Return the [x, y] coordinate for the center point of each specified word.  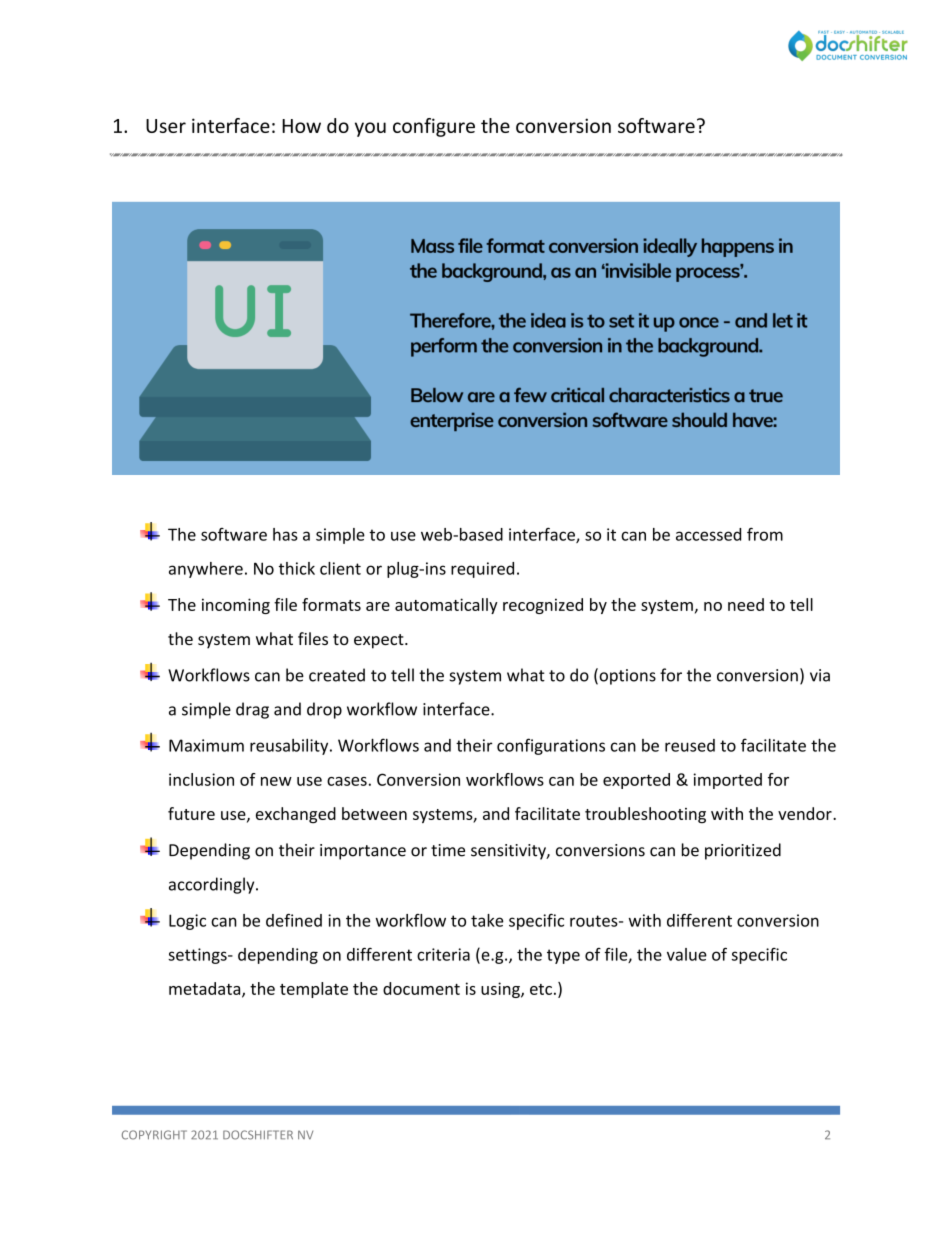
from [765, 534]
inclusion [201, 779]
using [501, 990]
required [482, 570]
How [301, 126]
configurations [551, 746]
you [370, 129]
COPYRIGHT [154, 1135]
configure [434, 127]
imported [727, 781]
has [285, 534]
